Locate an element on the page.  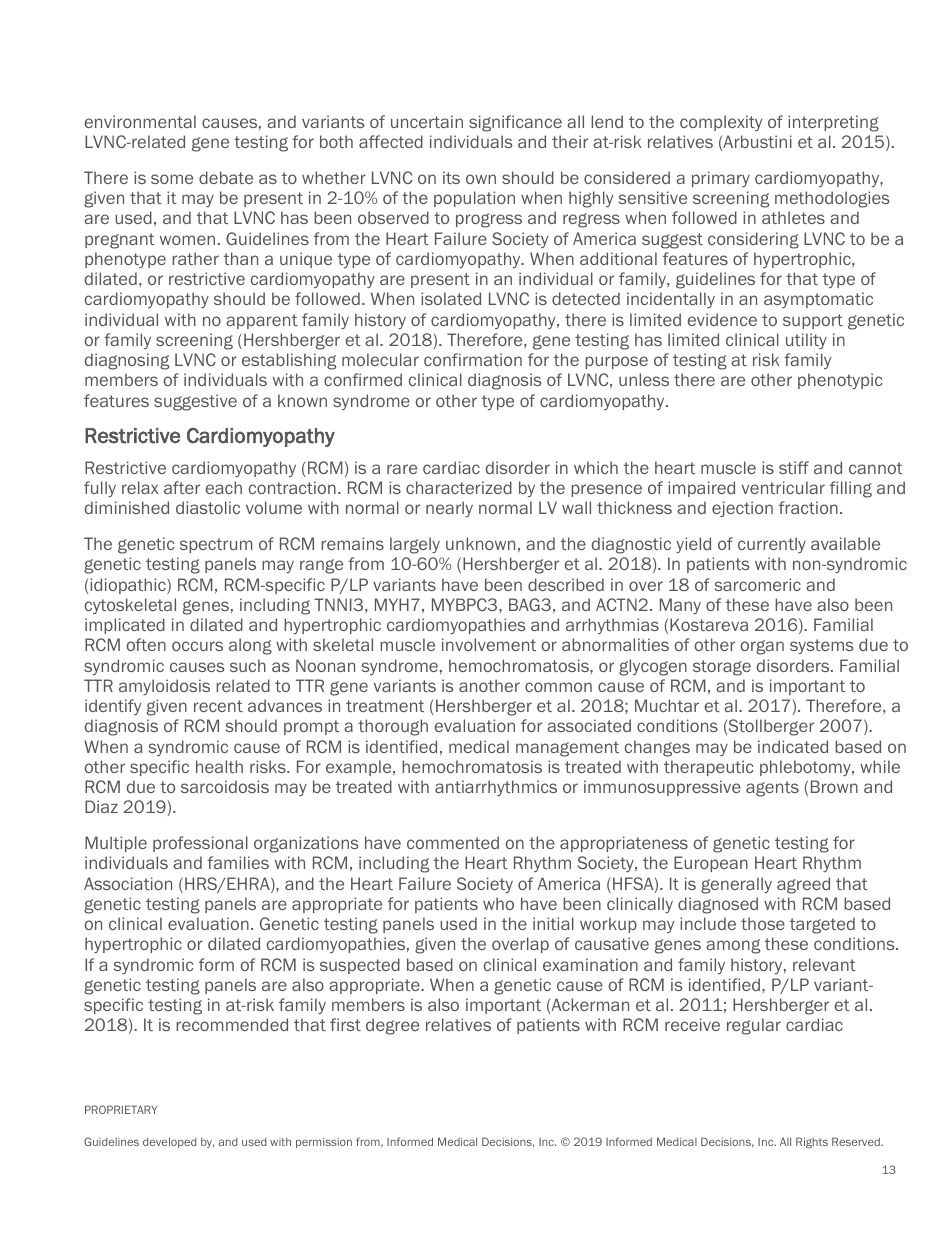
occurs is located at coordinates (197, 646).
